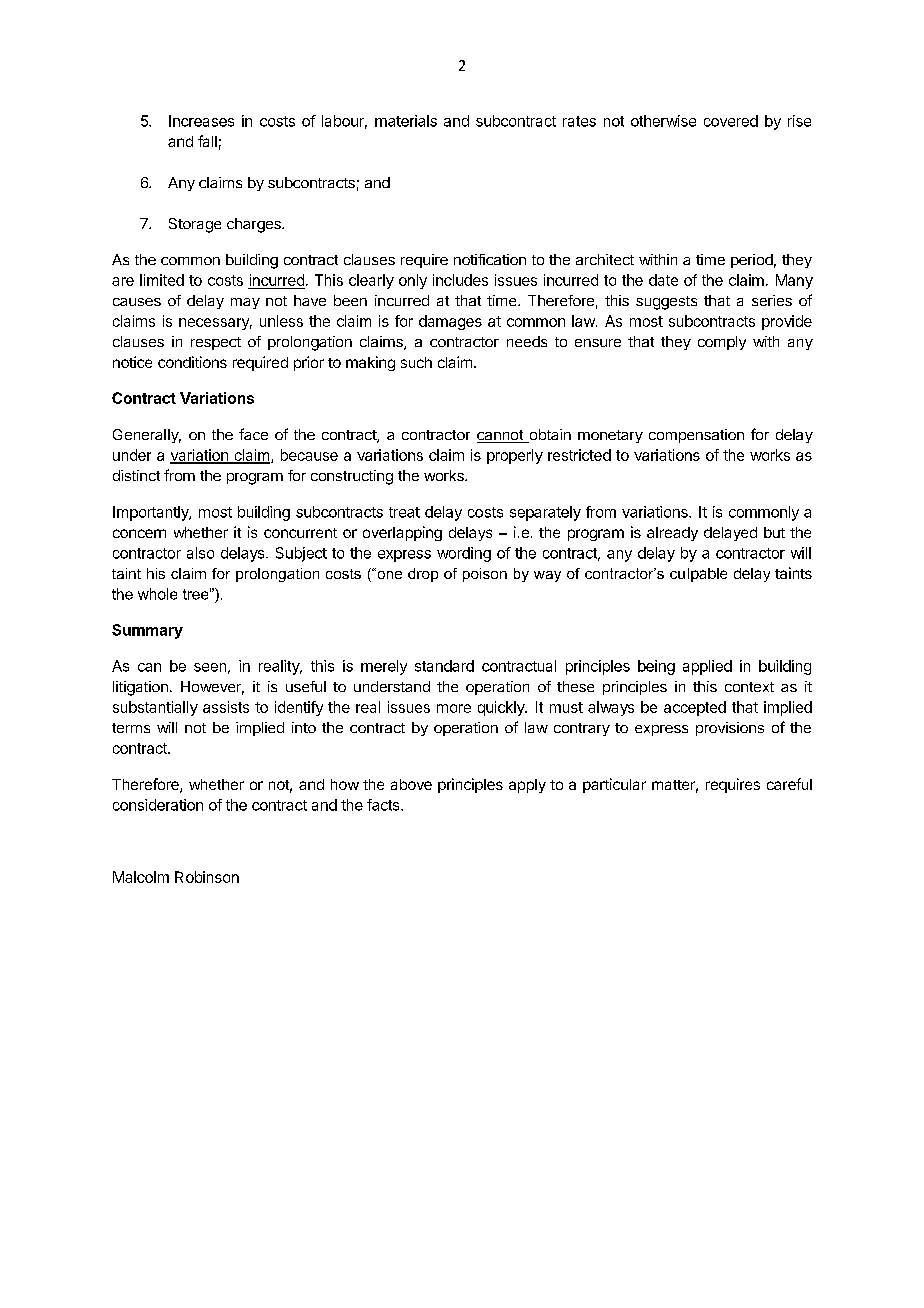 The height and width of the screenshot is (1308, 924). What do you see at coordinates (207, 877) in the screenshot?
I see `Robinson` at bounding box center [207, 877].
